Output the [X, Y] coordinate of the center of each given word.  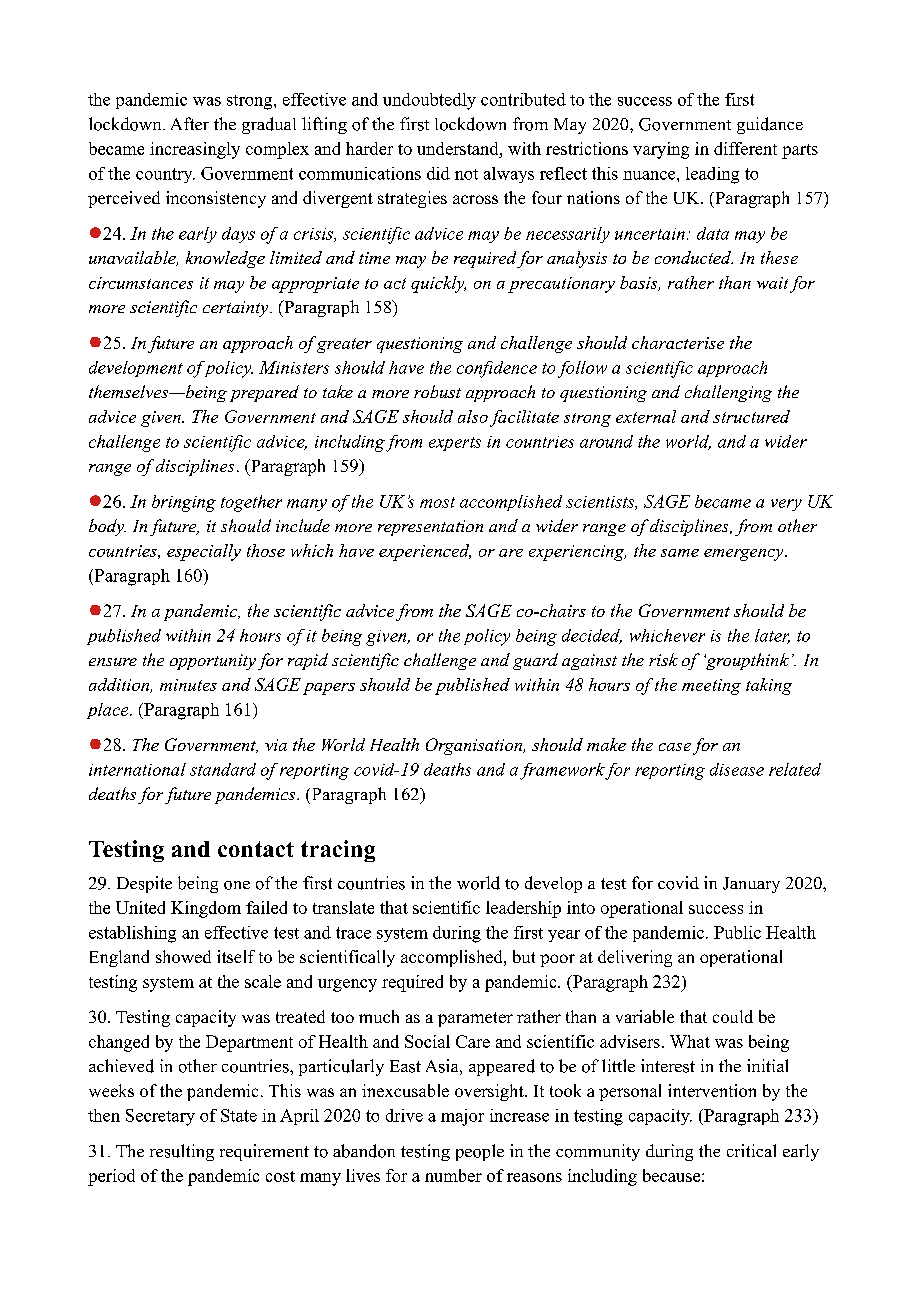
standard [223, 769]
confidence [497, 369]
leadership [523, 909]
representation [430, 528]
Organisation [475, 746]
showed [183, 956]
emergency [745, 555]
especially [204, 552]
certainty [237, 309]
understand [459, 148]
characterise [678, 342]
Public [737, 932]
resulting [182, 1152]
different [745, 148]
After [190, 123]
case [675, 747]
